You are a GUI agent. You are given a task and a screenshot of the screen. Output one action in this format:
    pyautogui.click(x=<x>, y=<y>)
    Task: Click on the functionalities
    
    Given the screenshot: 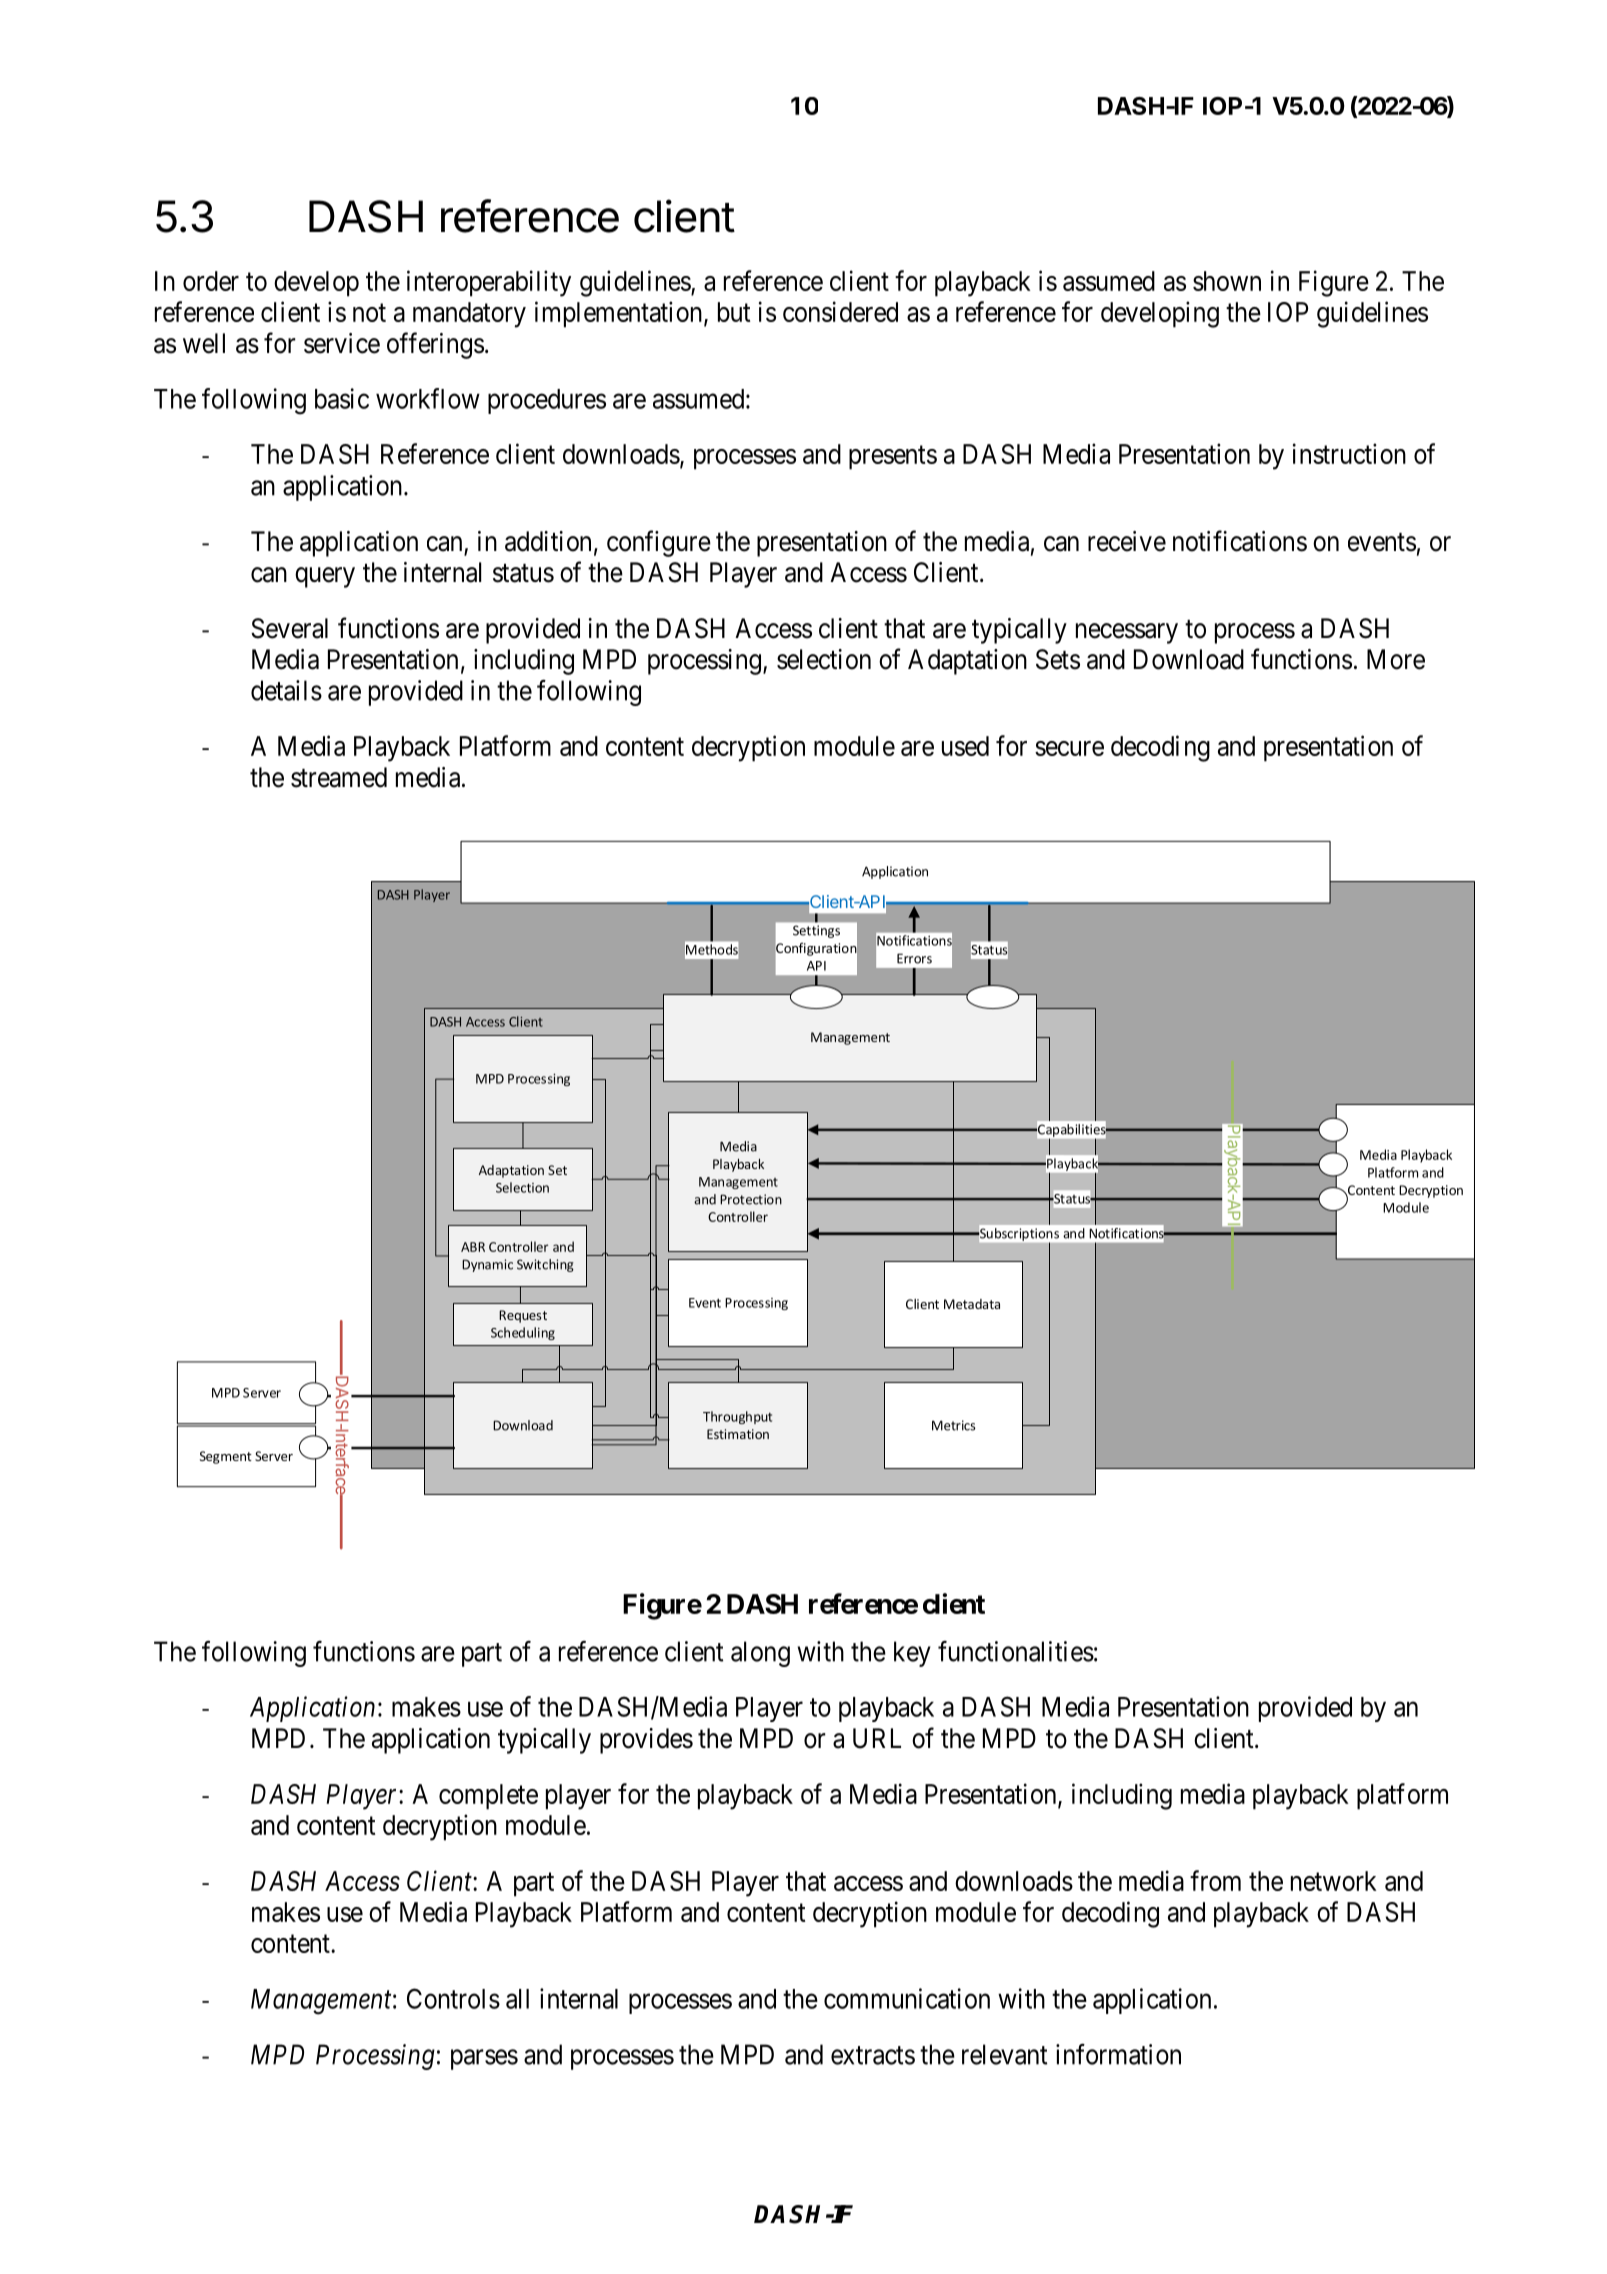 What is the action you would take?
    pyautogui.click(x=1016, y=1651)
